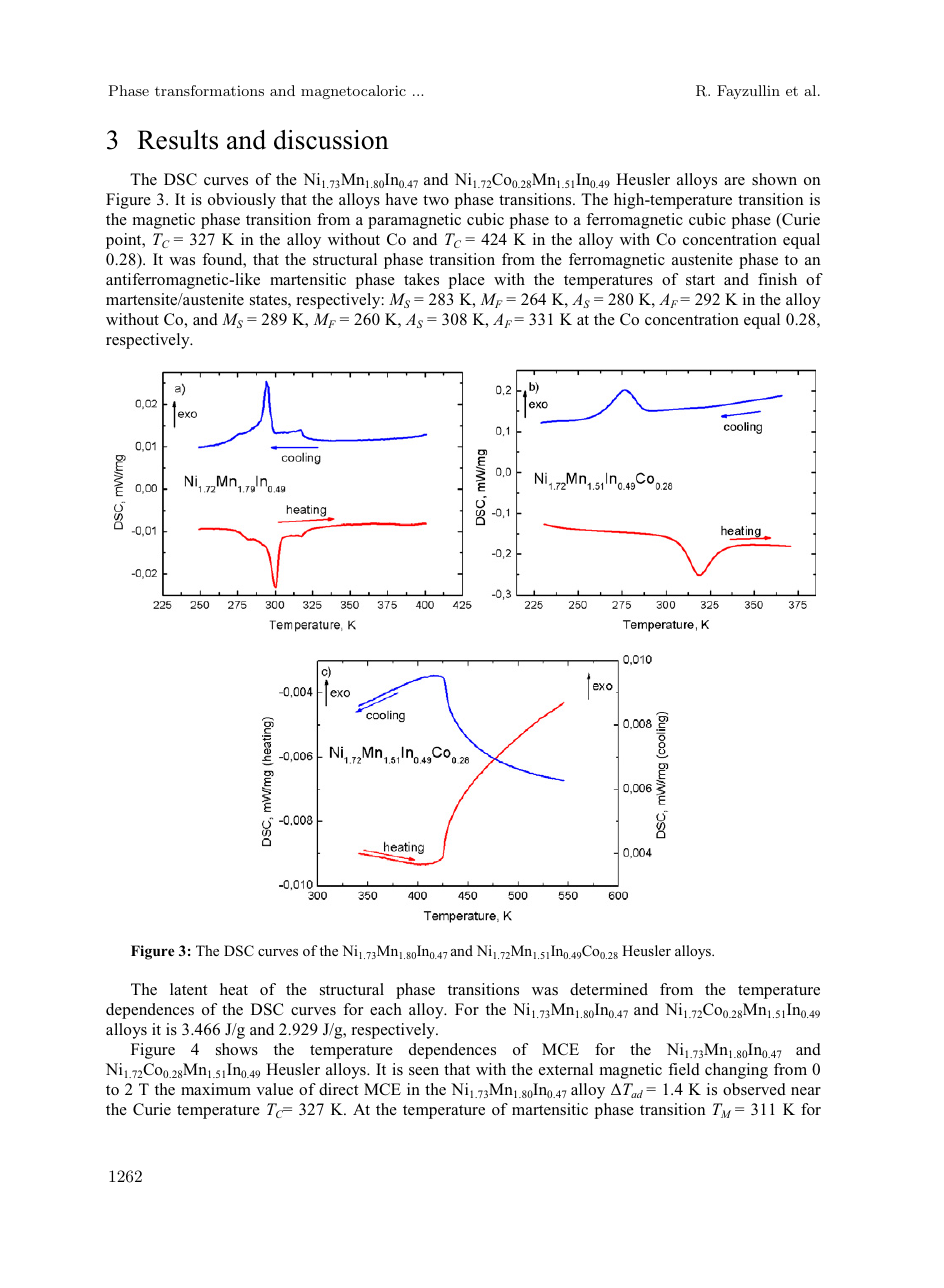  I want to click on start, so click(700, 280).
